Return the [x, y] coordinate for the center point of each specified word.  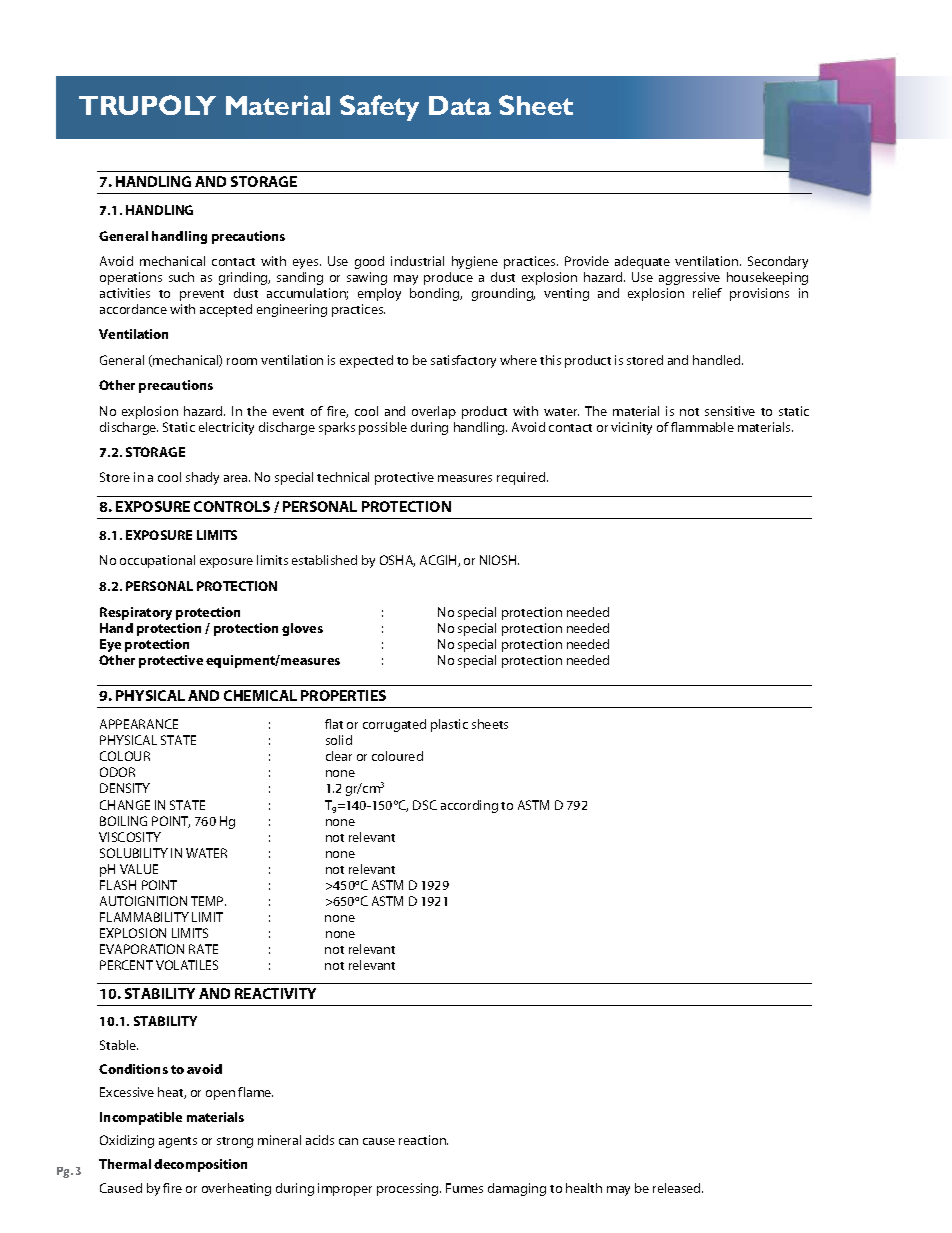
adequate [642, 262]
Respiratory [136, 613]
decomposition [200, 1165]
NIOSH [499, 560]
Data [460, 105]
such [181, 277]
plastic [449, 725]
